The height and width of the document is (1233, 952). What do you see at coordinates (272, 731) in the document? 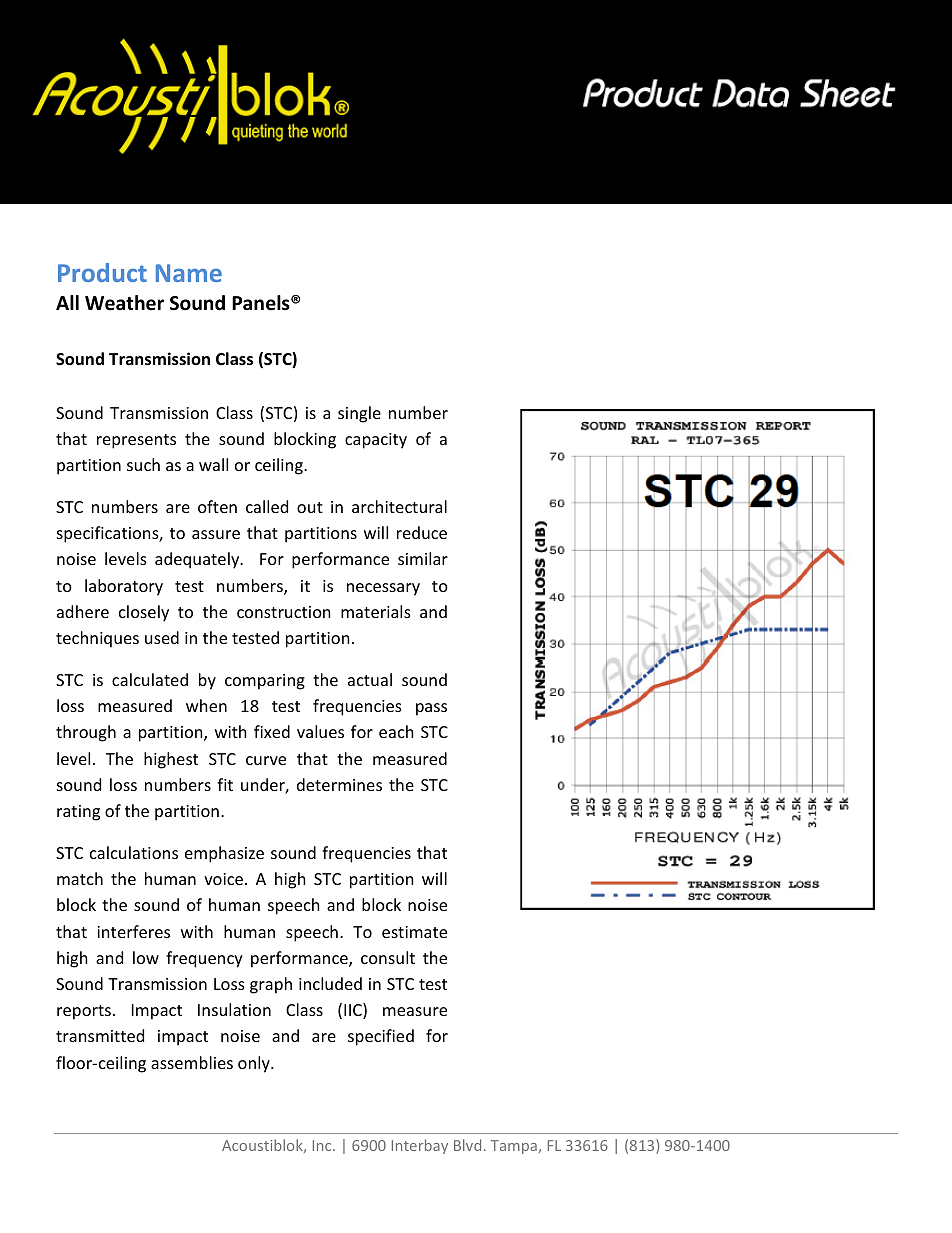
I see `fixed` at bounding box center [272, 731].
